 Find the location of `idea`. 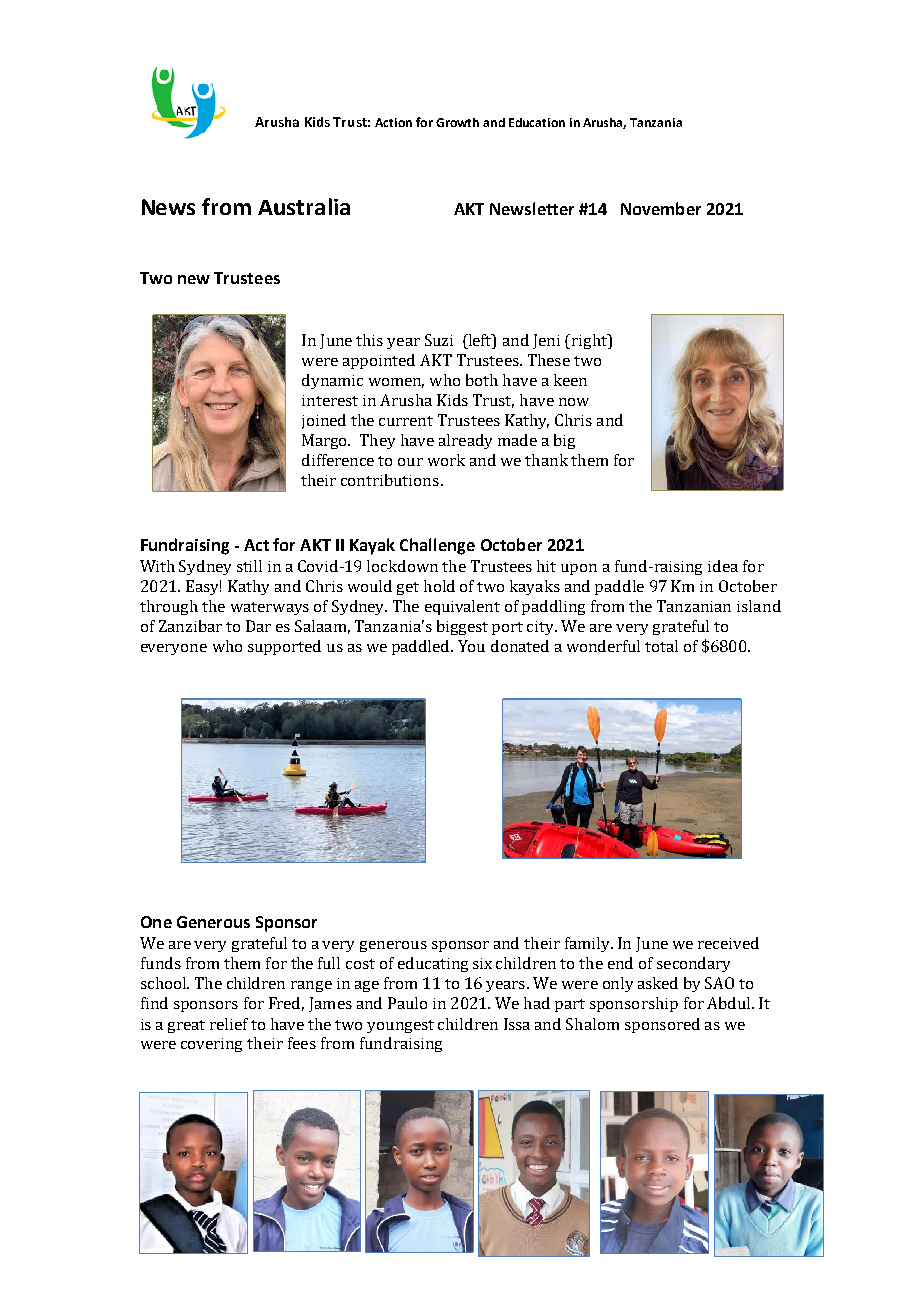

idea is located at coordinates (723, 566).
